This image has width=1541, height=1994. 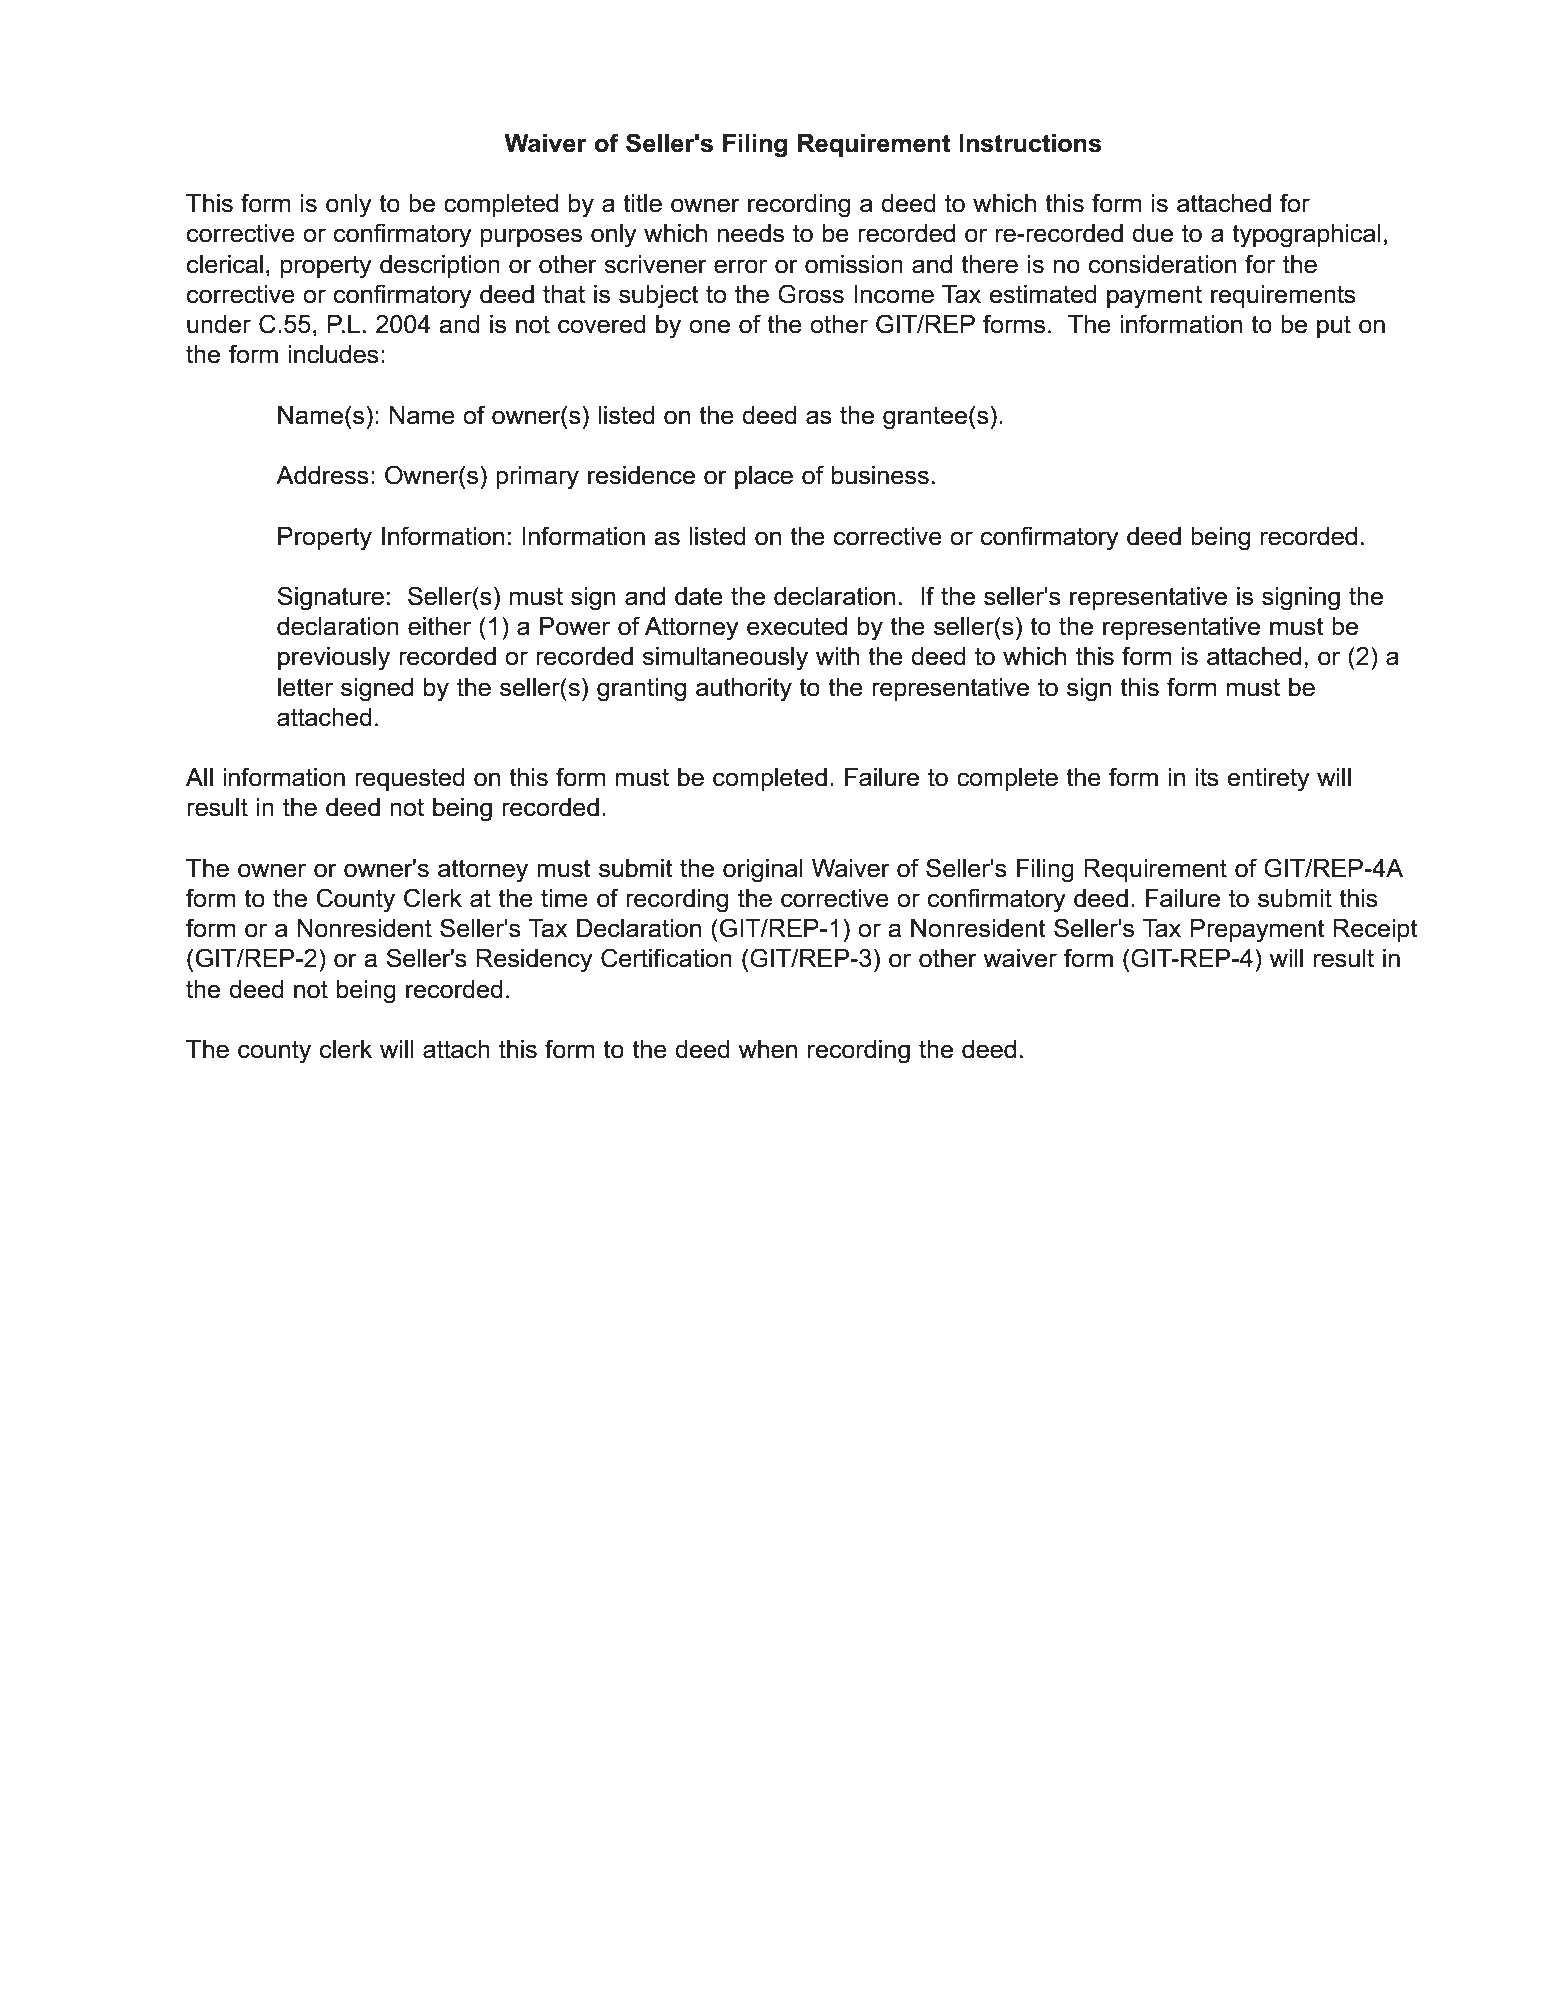 I want to click on either, so click(x=439, y=626).
